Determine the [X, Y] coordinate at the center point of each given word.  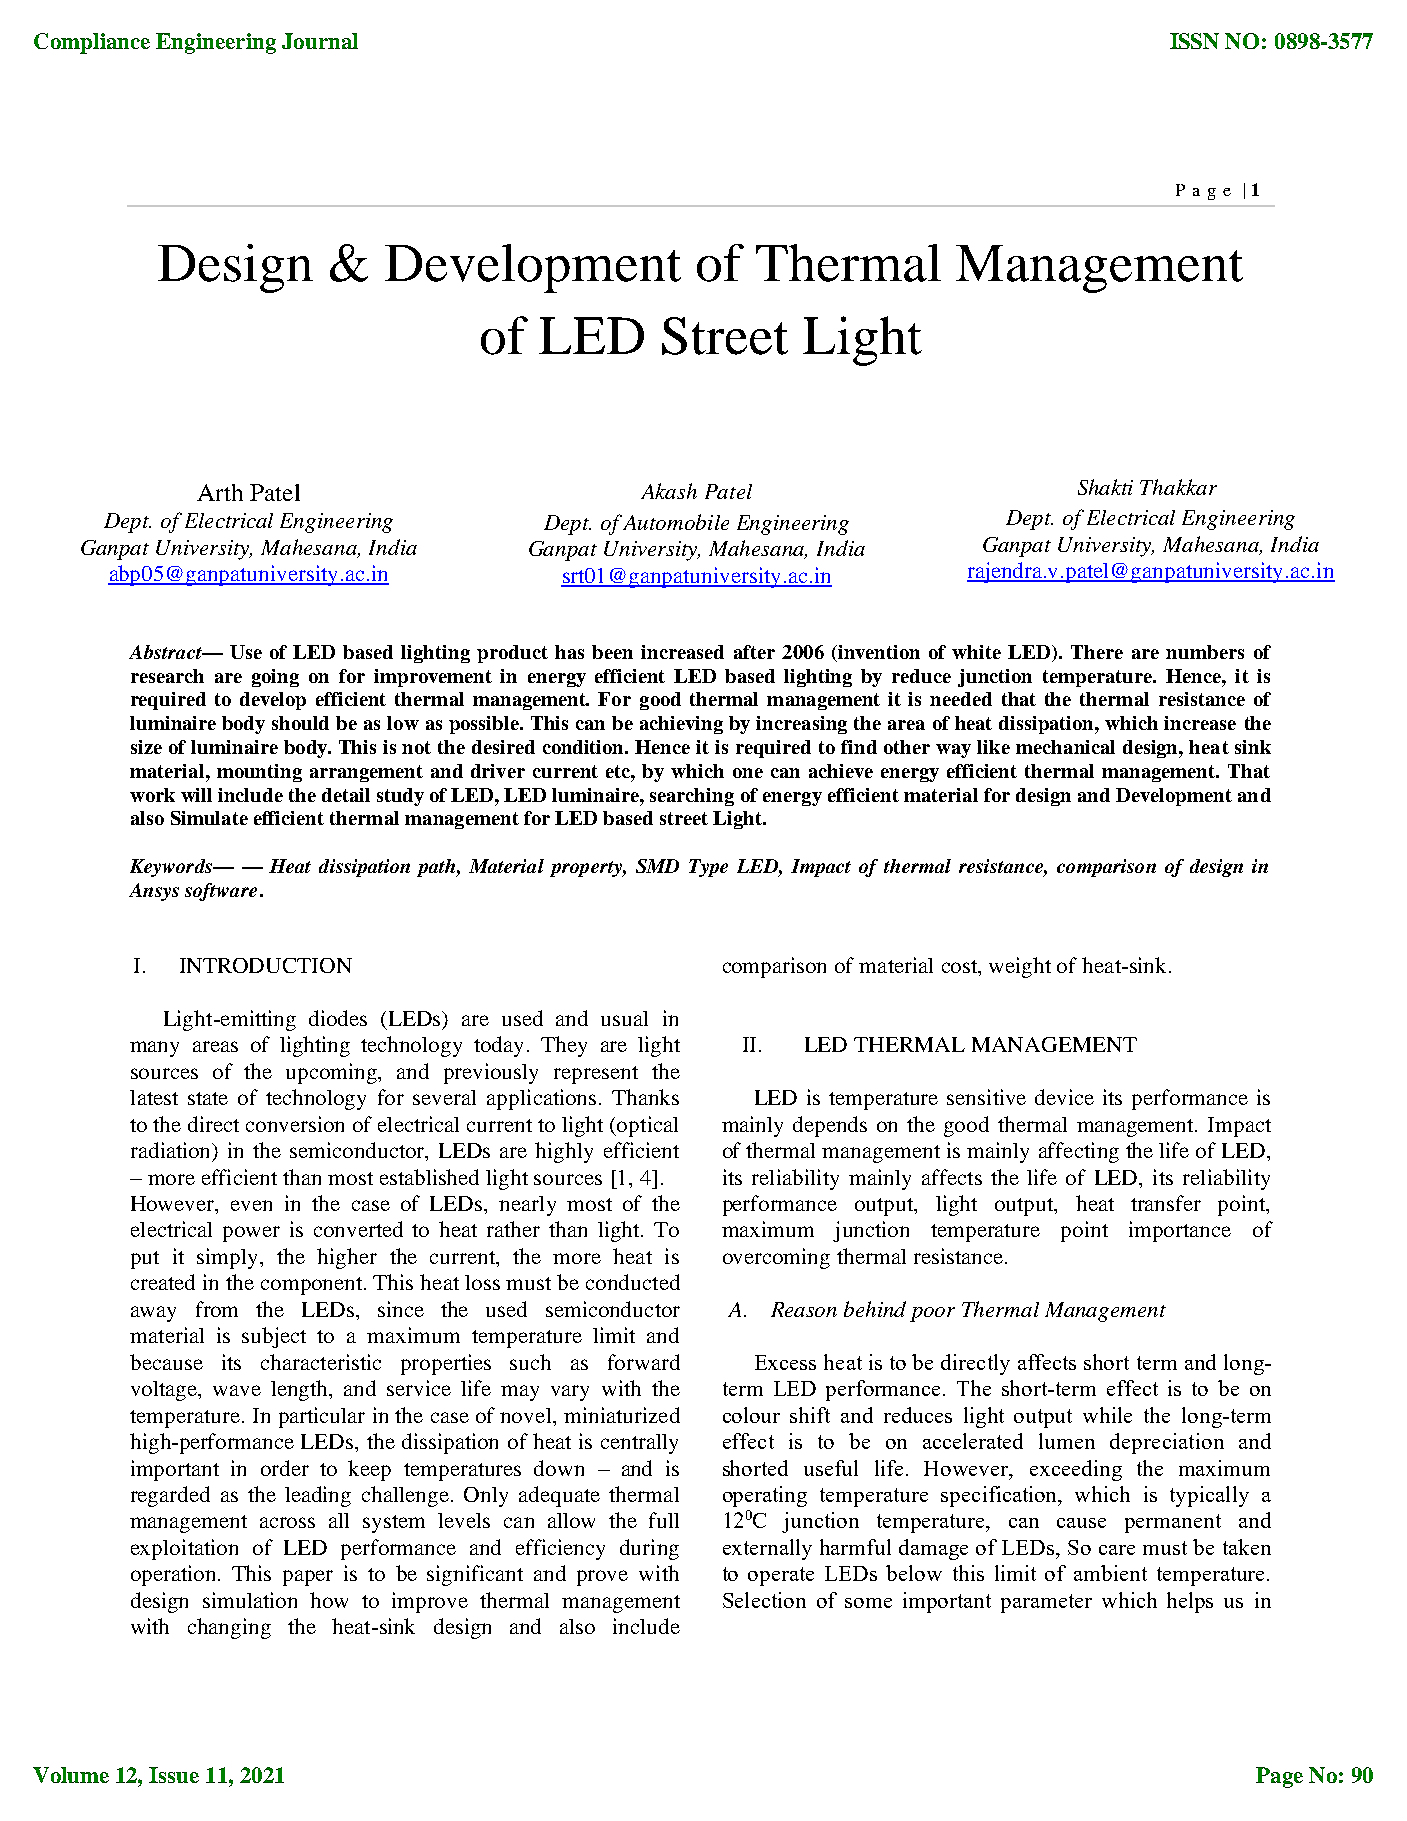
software [221, 892]
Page [1279, 1777]
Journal [320, 41]
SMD [657, 866]
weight [1020, 967]
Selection [764, 1600]
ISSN [1194, 41]
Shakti [1105, 487]
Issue [174, 1775]
